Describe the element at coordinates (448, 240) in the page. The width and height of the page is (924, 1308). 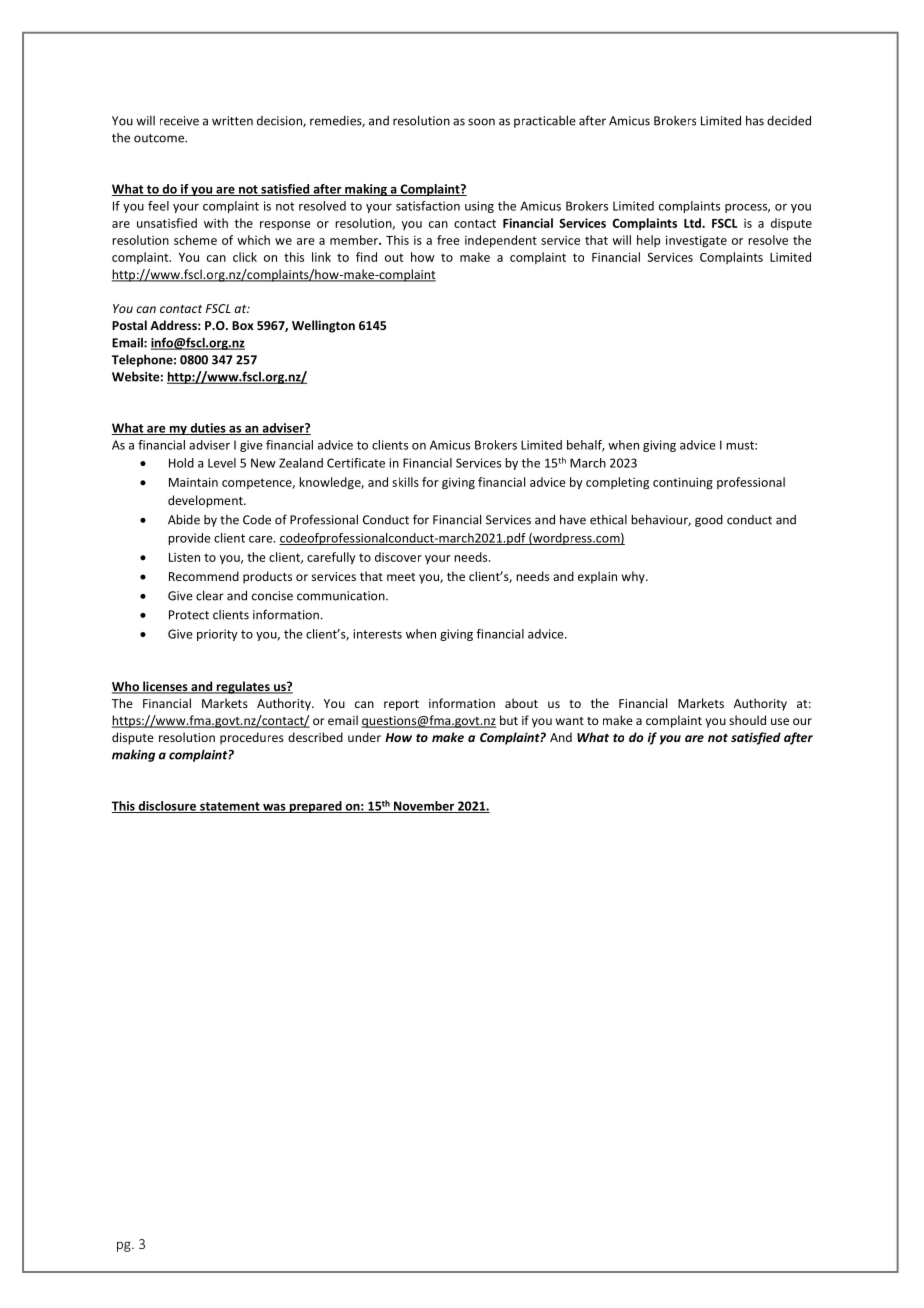
I see `free` at that location.
